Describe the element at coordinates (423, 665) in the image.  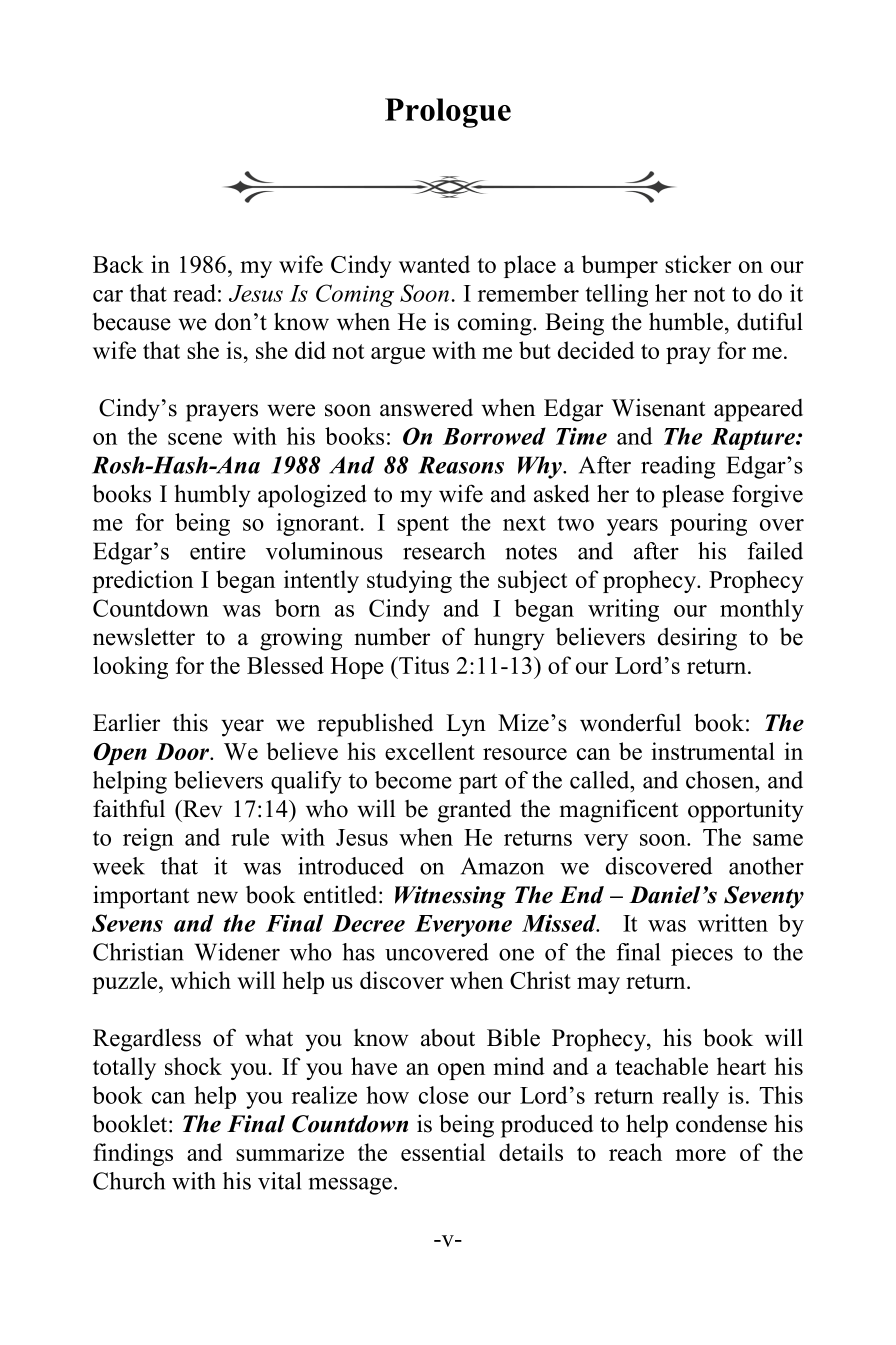
I see `Titus` at that location.
